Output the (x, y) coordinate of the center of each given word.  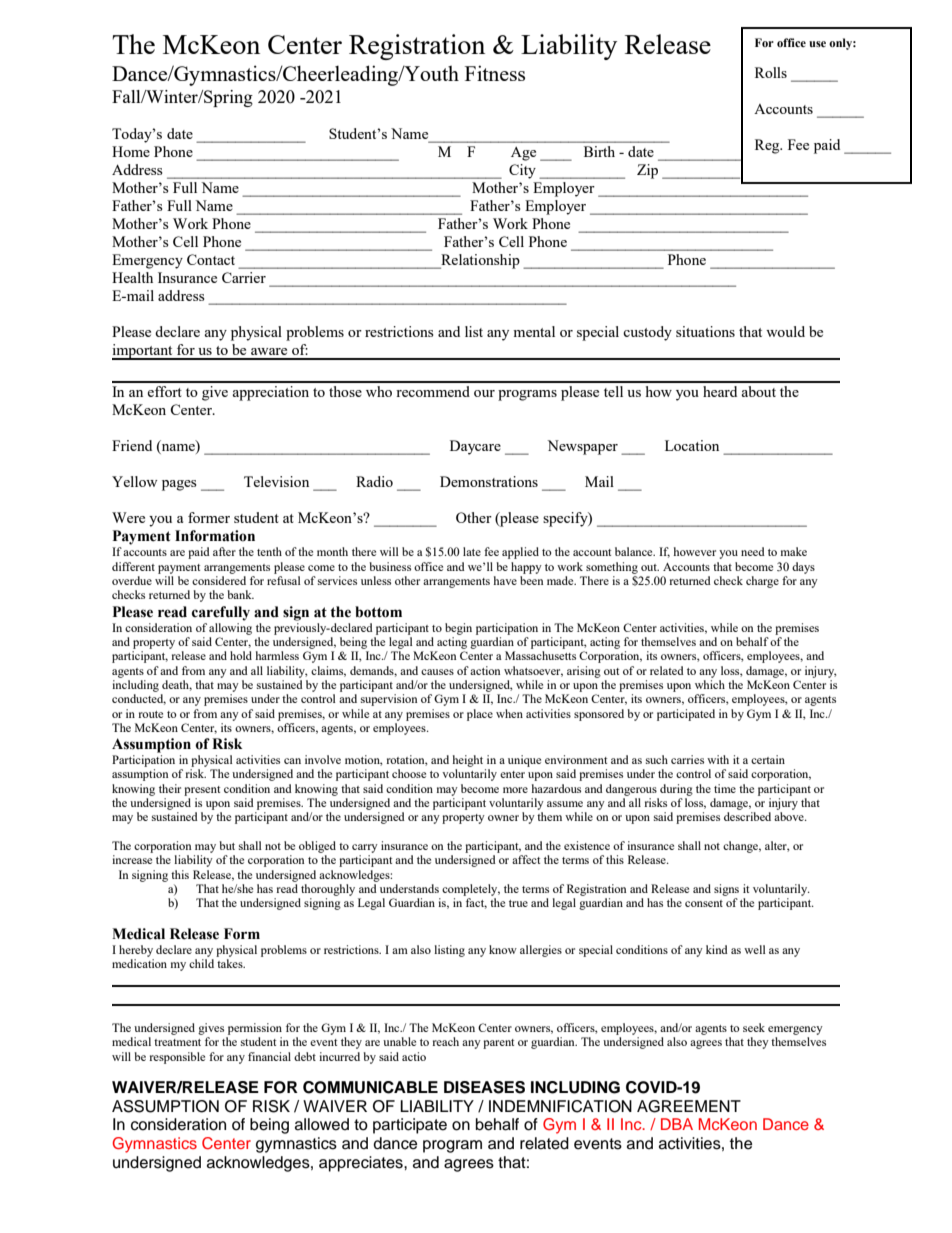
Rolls (771, 72)
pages (179, 485)
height (467, 761)
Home (131, 151)
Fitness (495, 73)
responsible (177, 1058)
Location (692, 445)
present (202, 791)
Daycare (475, 447)
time (725, 788)
